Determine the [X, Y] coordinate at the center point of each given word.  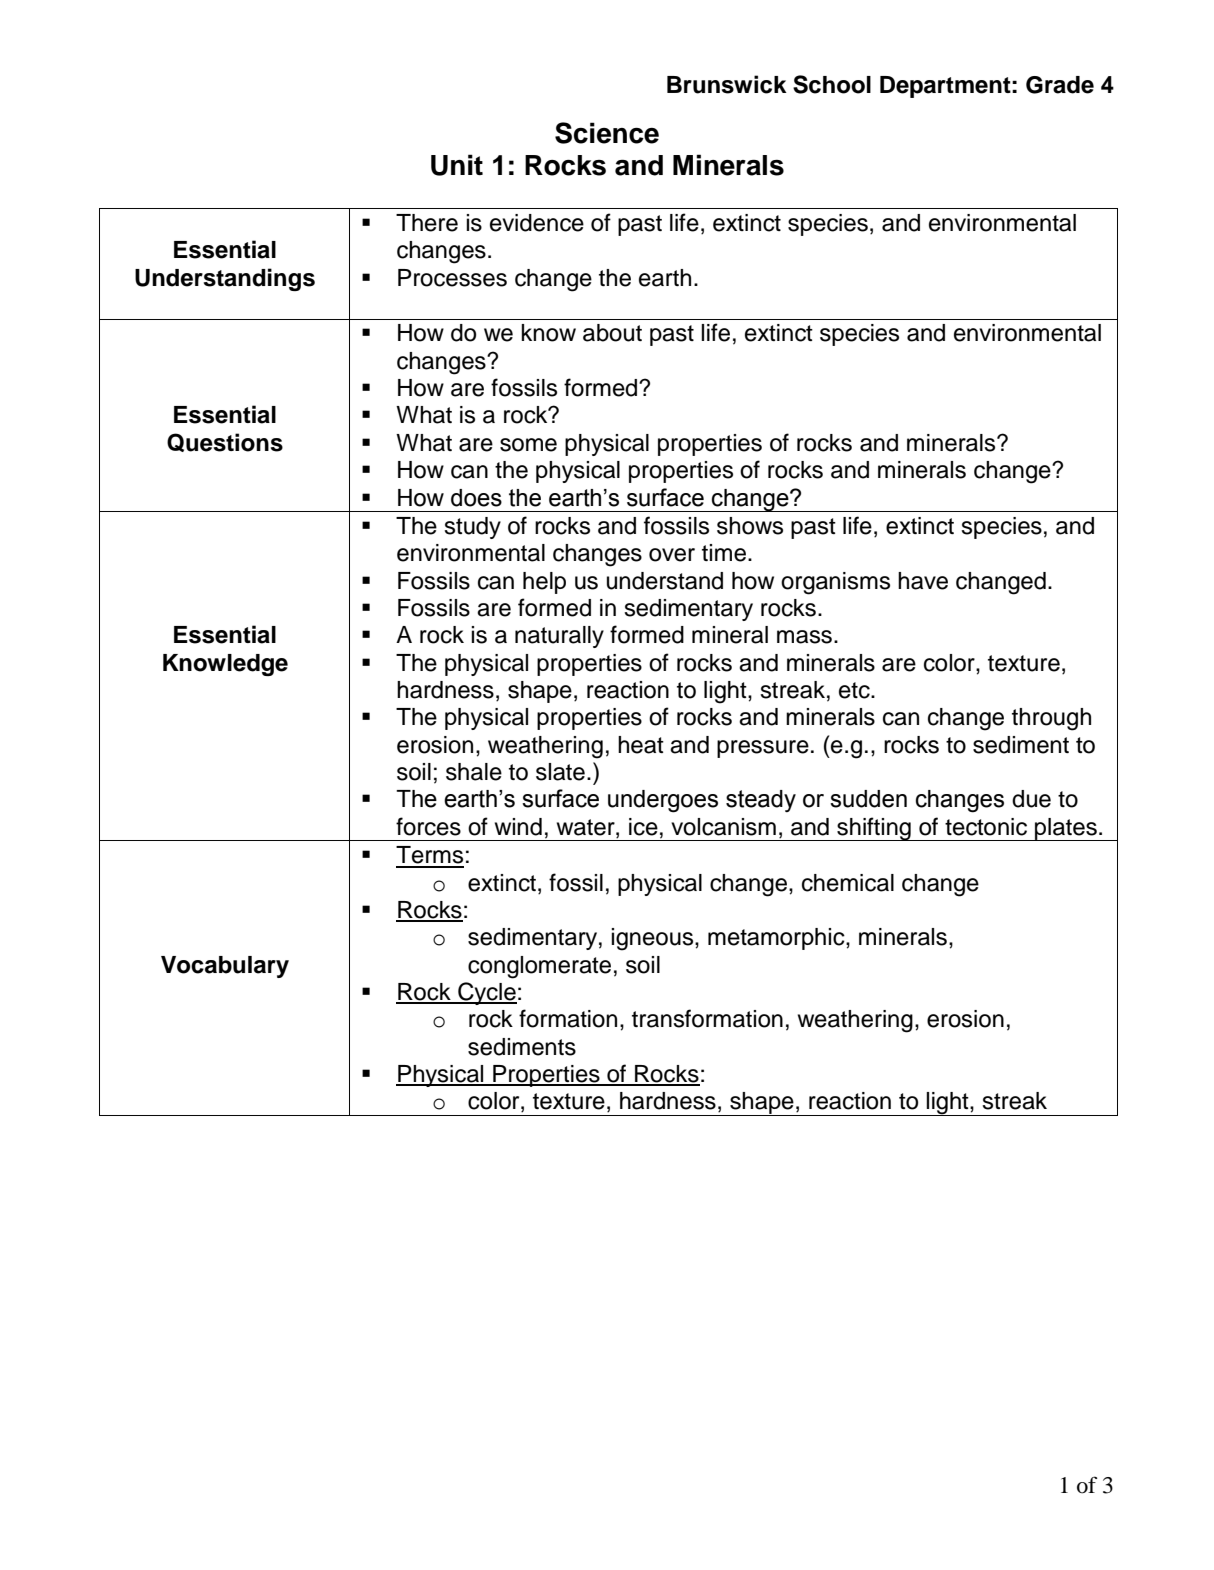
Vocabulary [225, 967]
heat [641, 745]
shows [750, 526]
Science [607, 133]
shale [474, 772]
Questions [225, 442]
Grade [1060, 85]
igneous [653, 939]
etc [855, 690]
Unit [457, 165]
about [612, 333]
